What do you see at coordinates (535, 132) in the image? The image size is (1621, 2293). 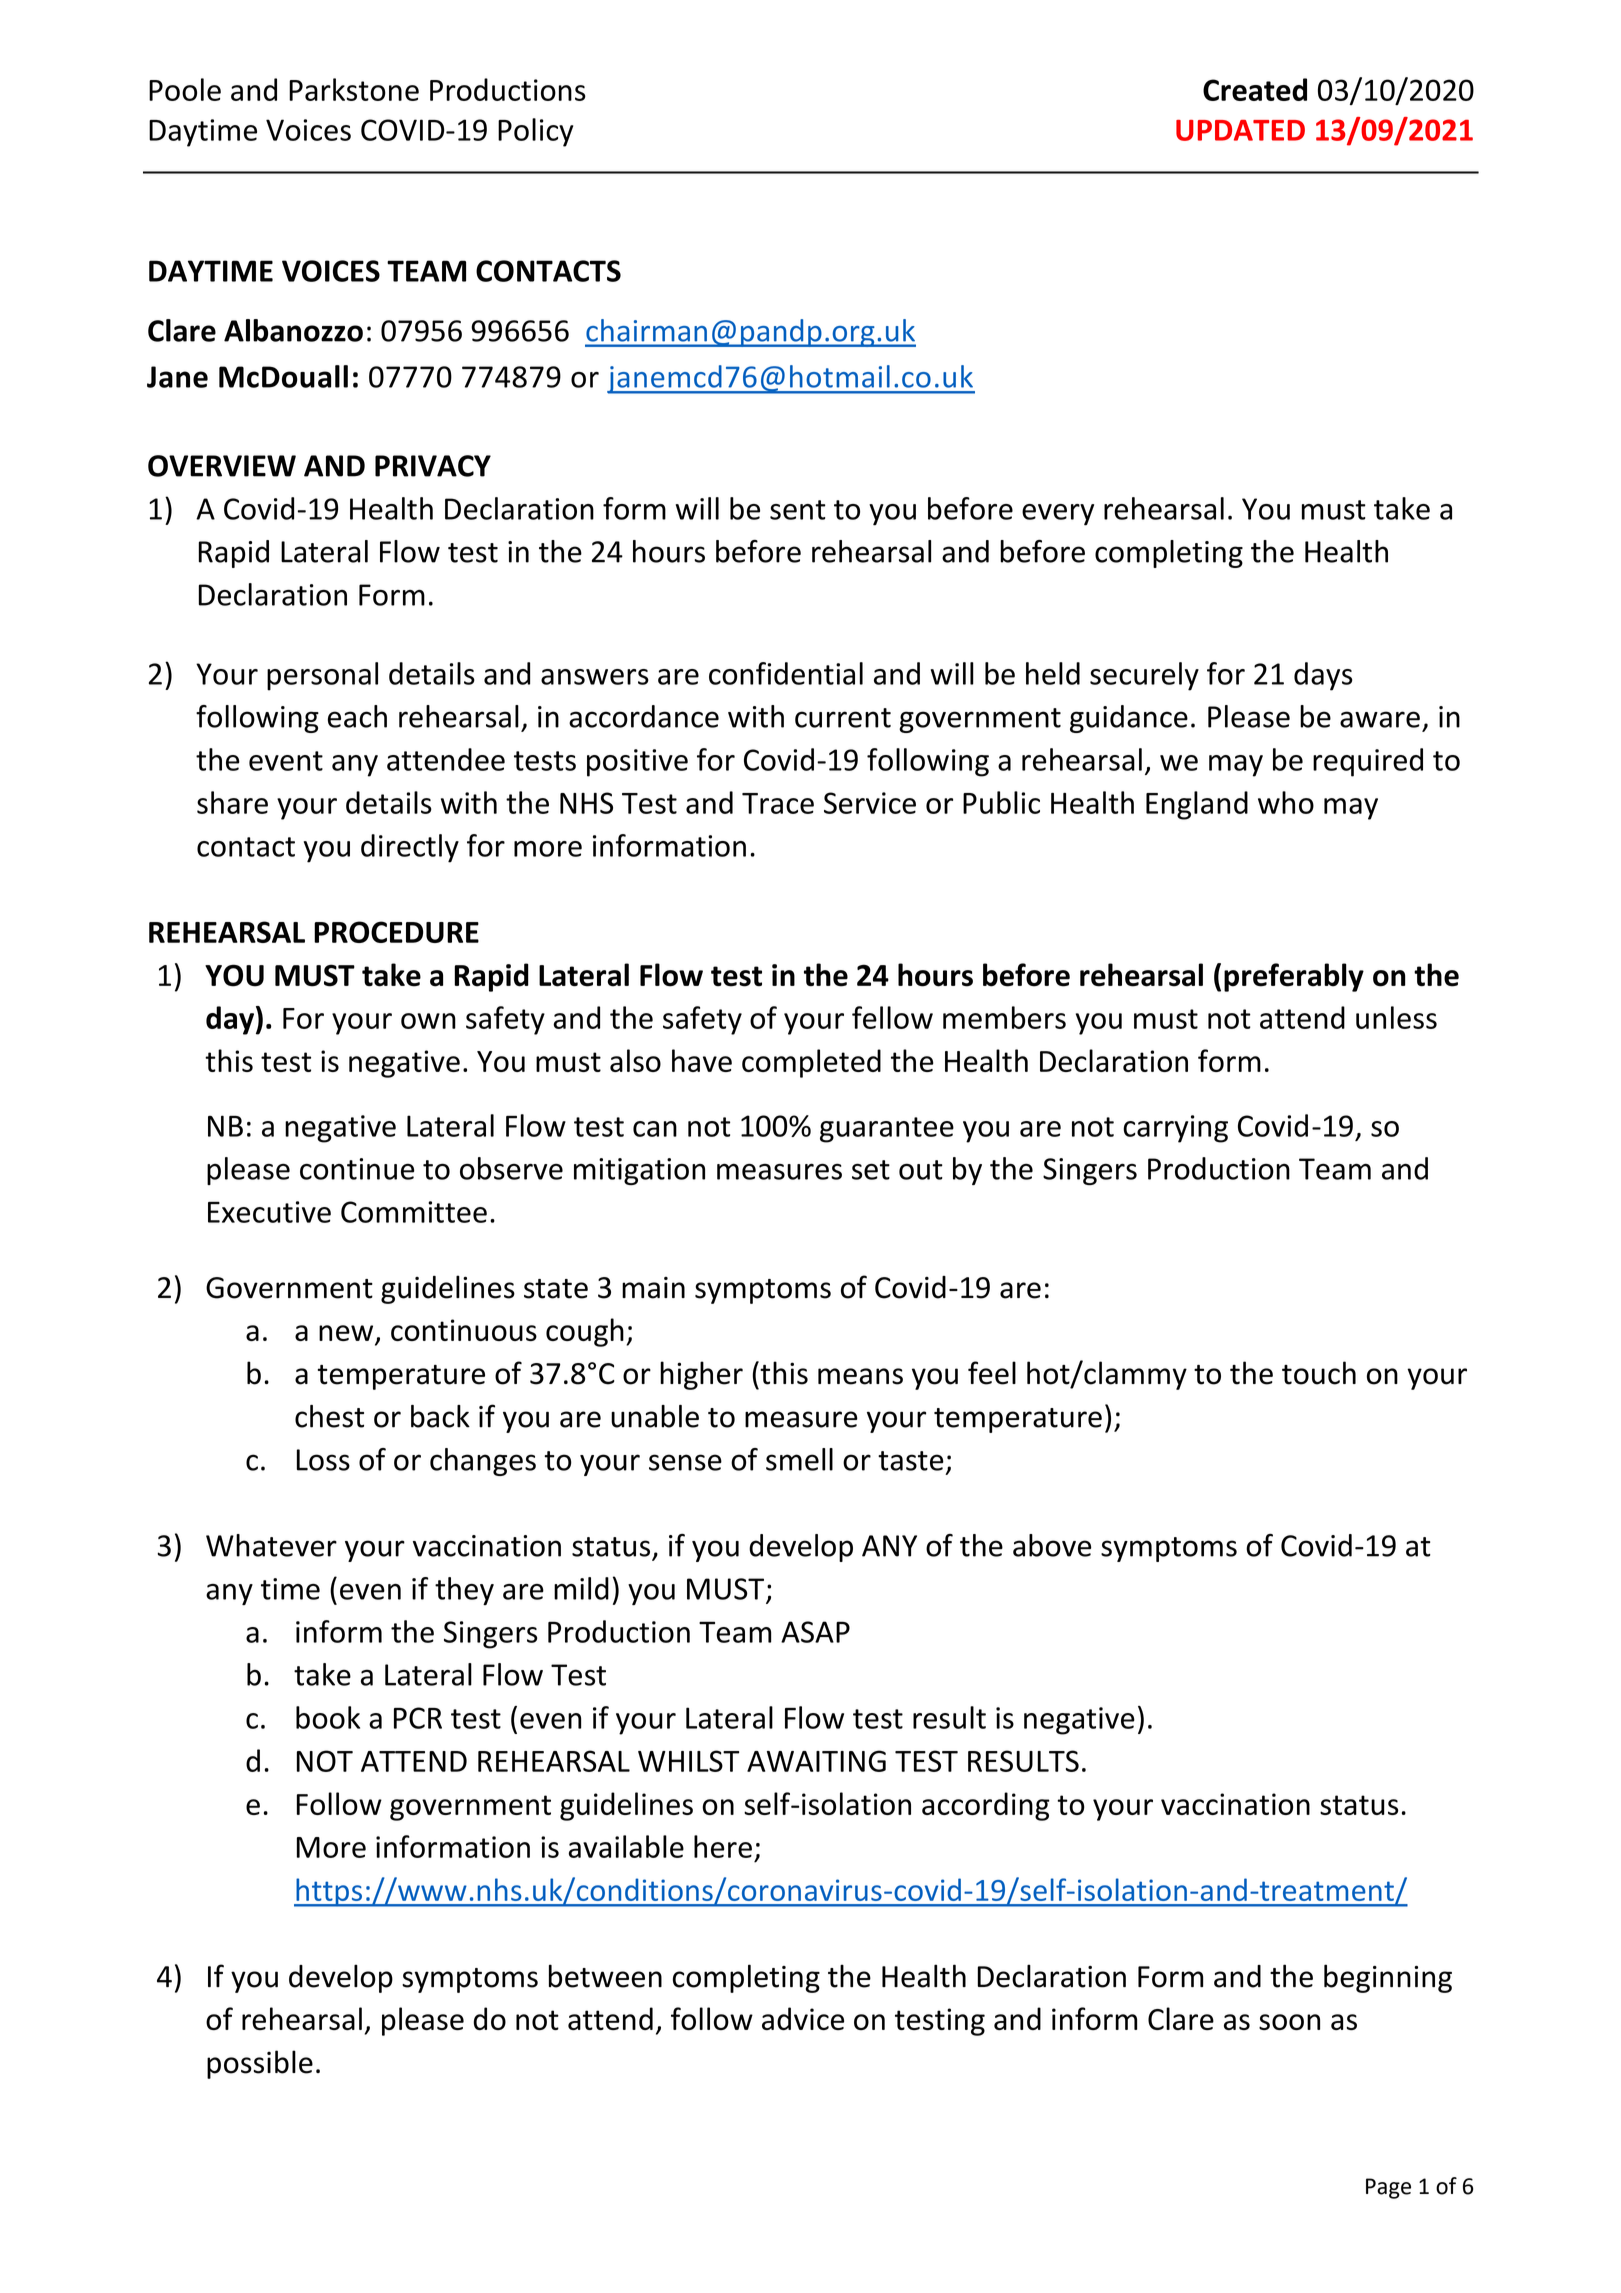 I see `Policy` at bounding box center [535, 132].
